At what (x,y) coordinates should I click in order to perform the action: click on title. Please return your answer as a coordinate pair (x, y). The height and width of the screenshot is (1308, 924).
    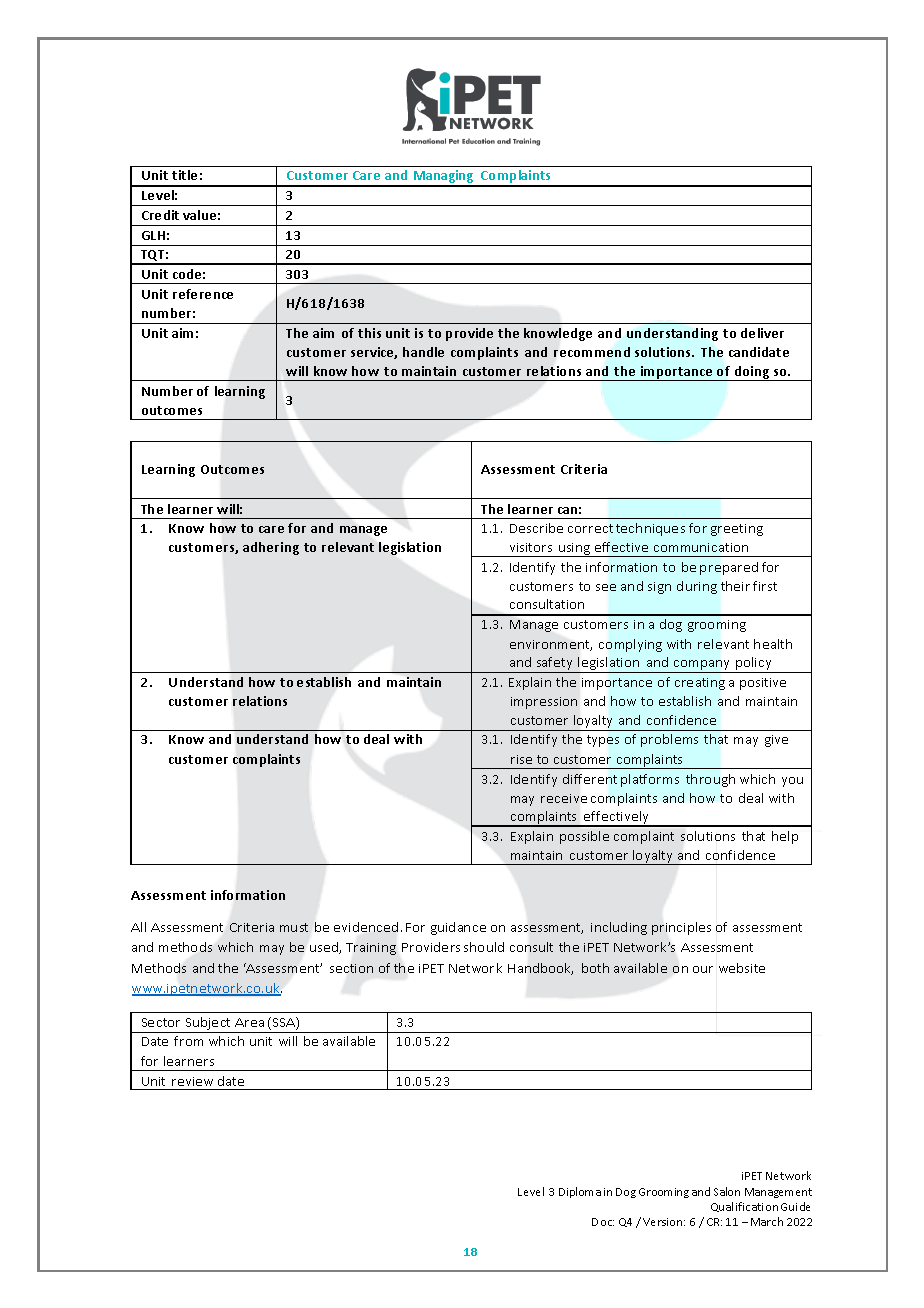
    Looking at the image, I should click on (184, 175).
